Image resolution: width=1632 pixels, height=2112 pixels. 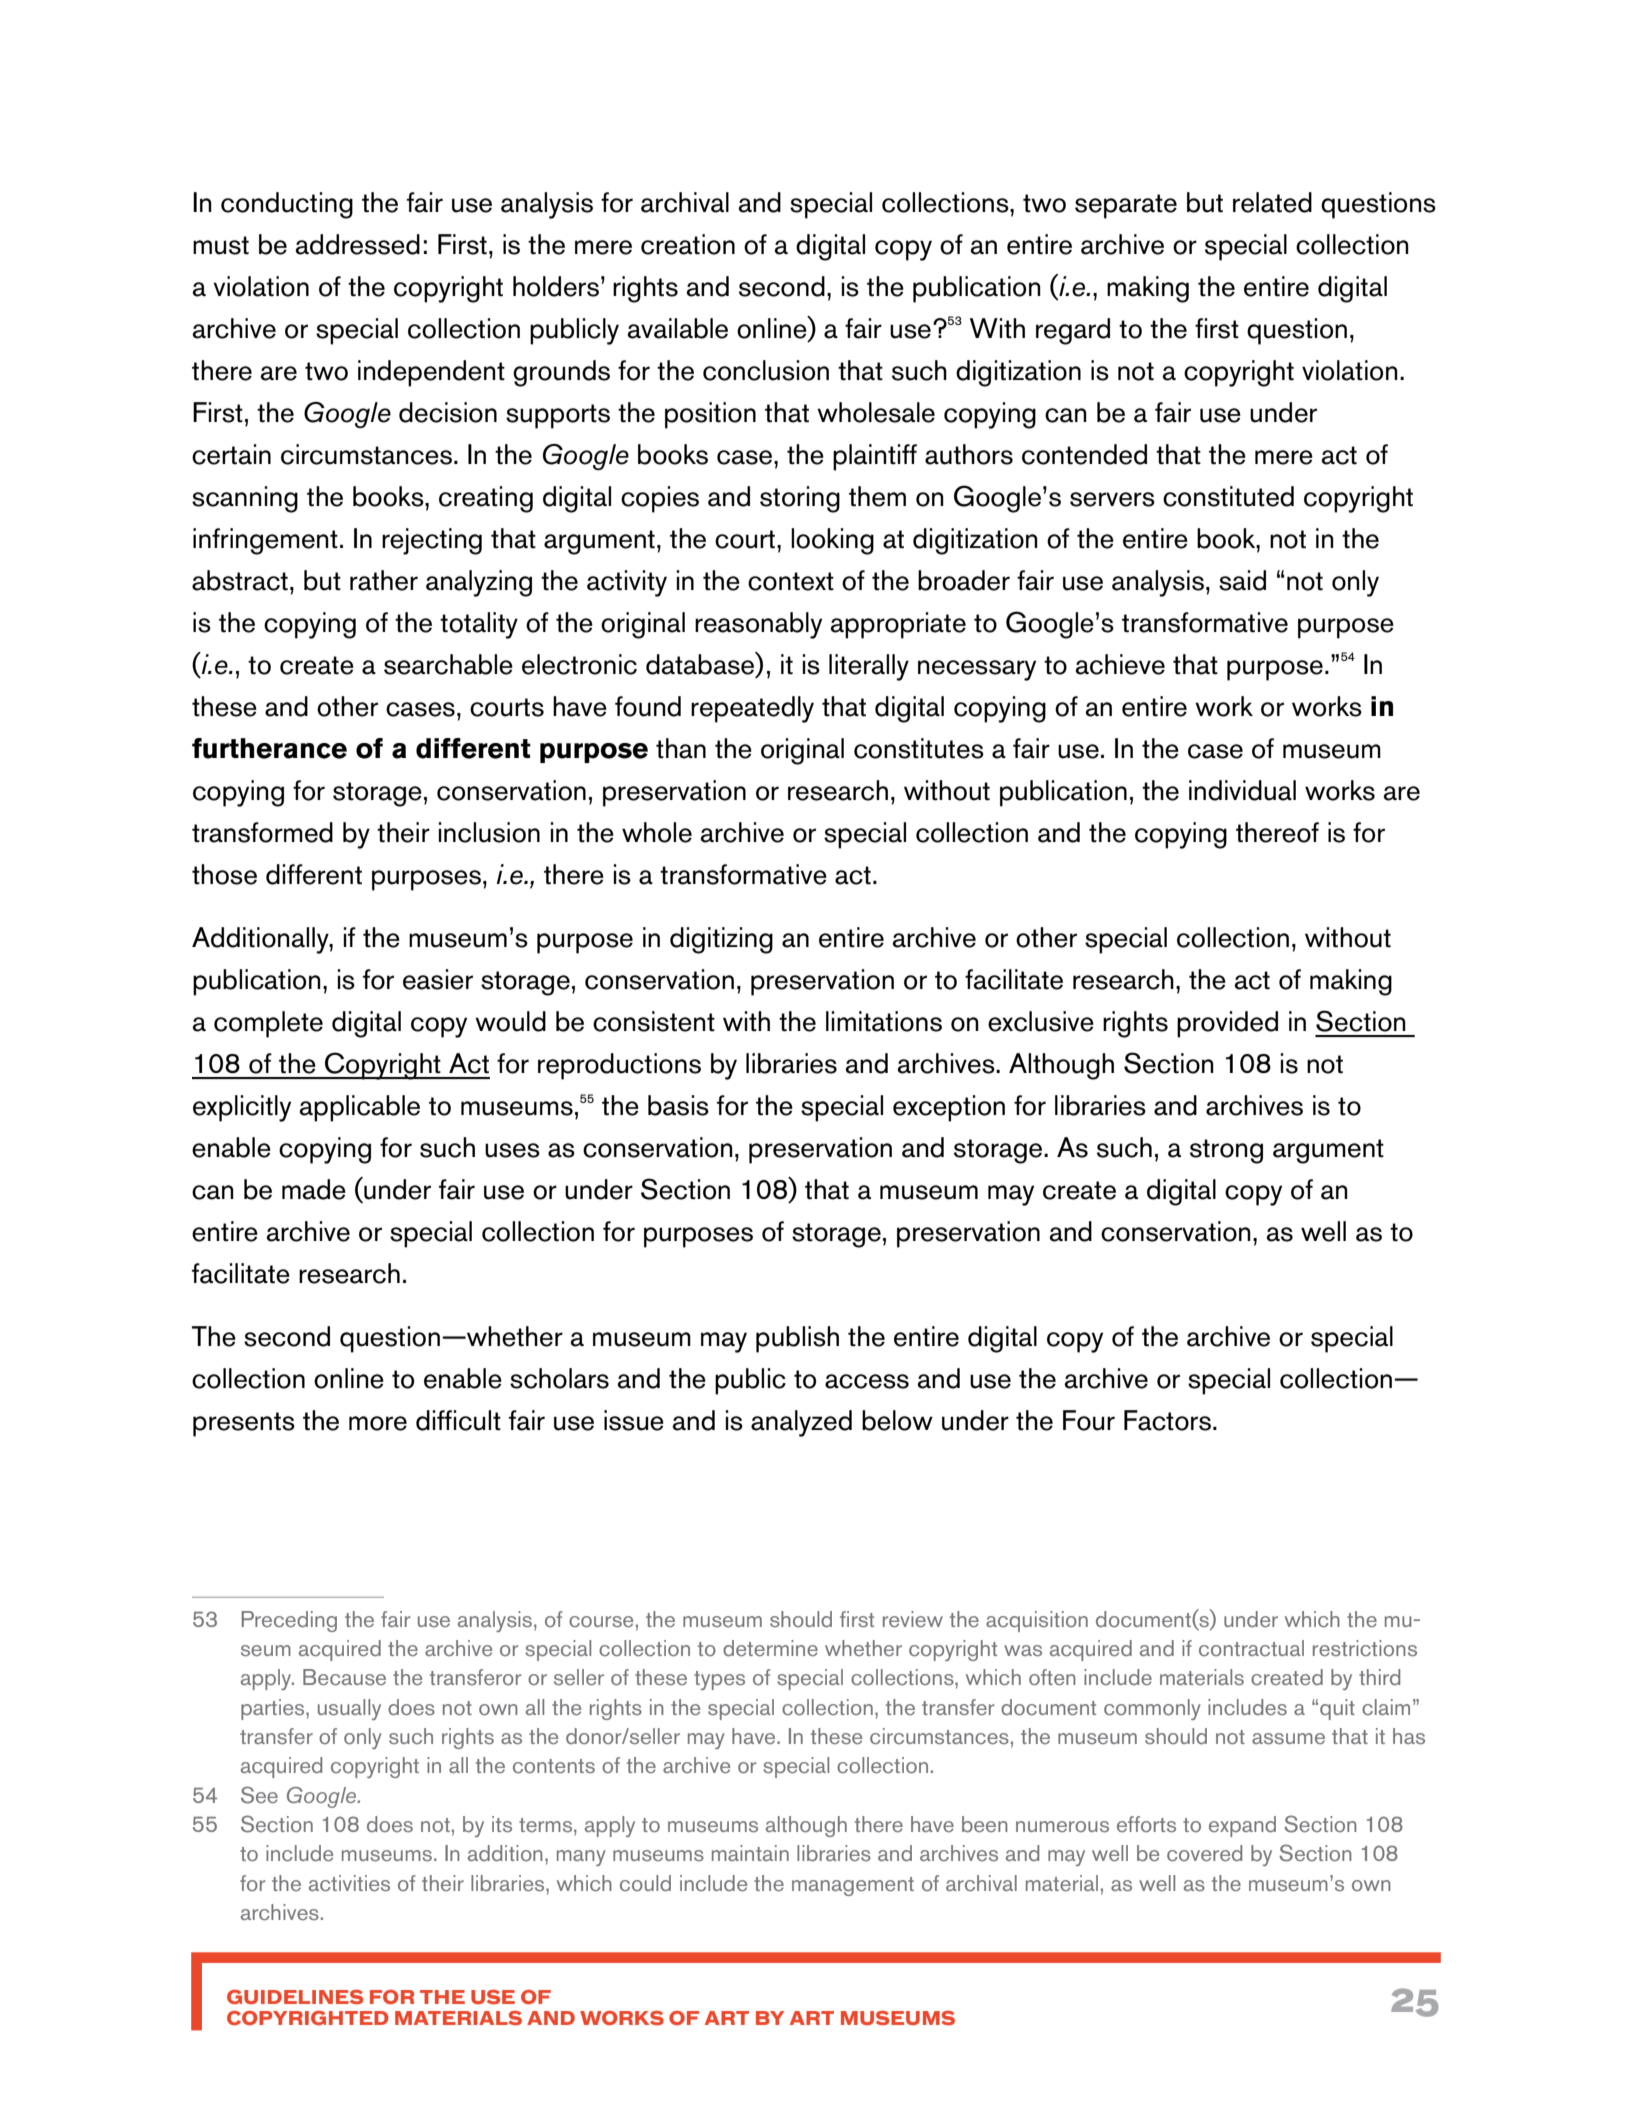 What do you see at coordinates (1226, 1151) in the screenshot?
I see `strong` at bounding box center [1226, 1151].
